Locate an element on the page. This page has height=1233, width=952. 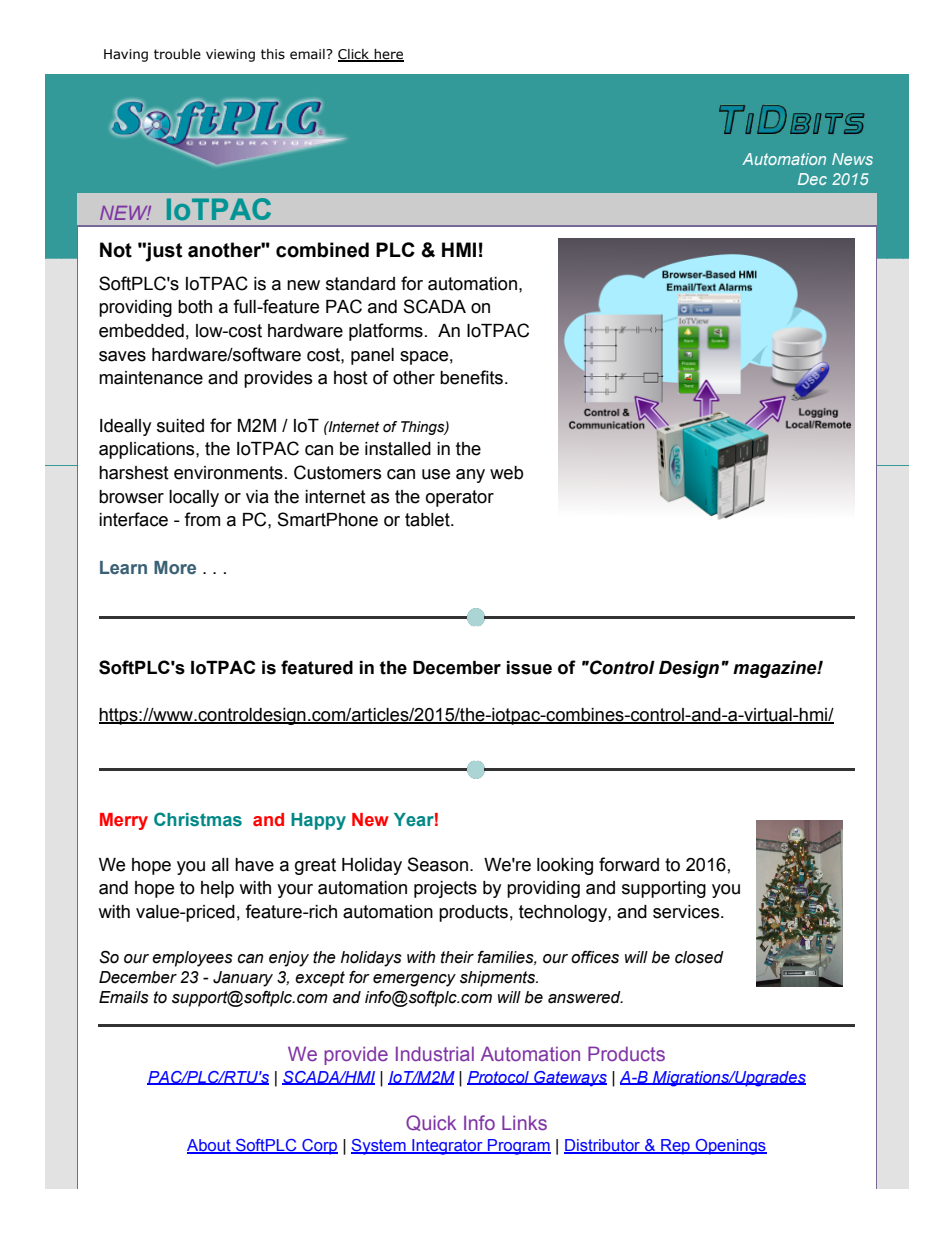
forward is located at coordinates (629, 864).
